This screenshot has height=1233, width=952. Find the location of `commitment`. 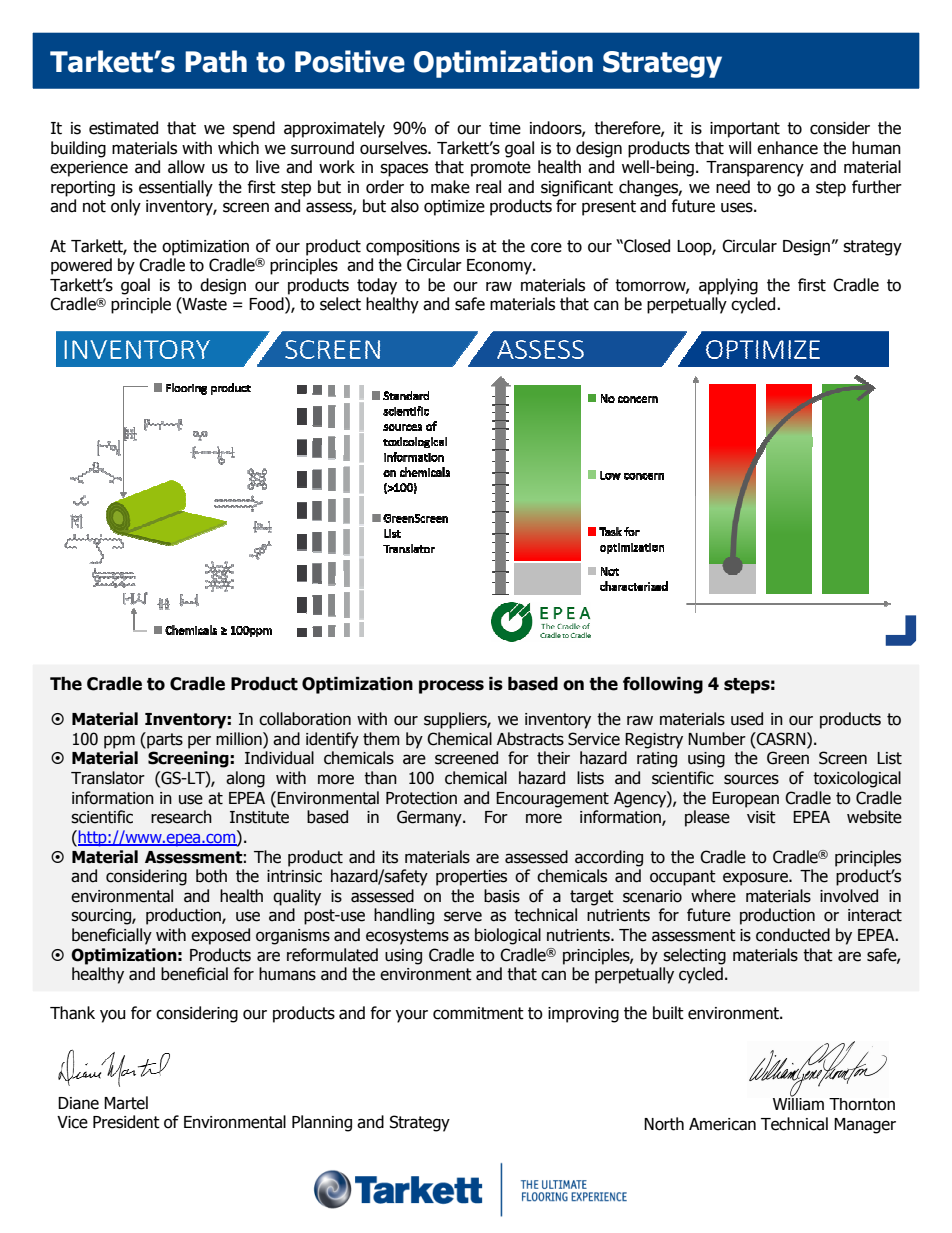

commitment is located at coordinates (478, 1013).
